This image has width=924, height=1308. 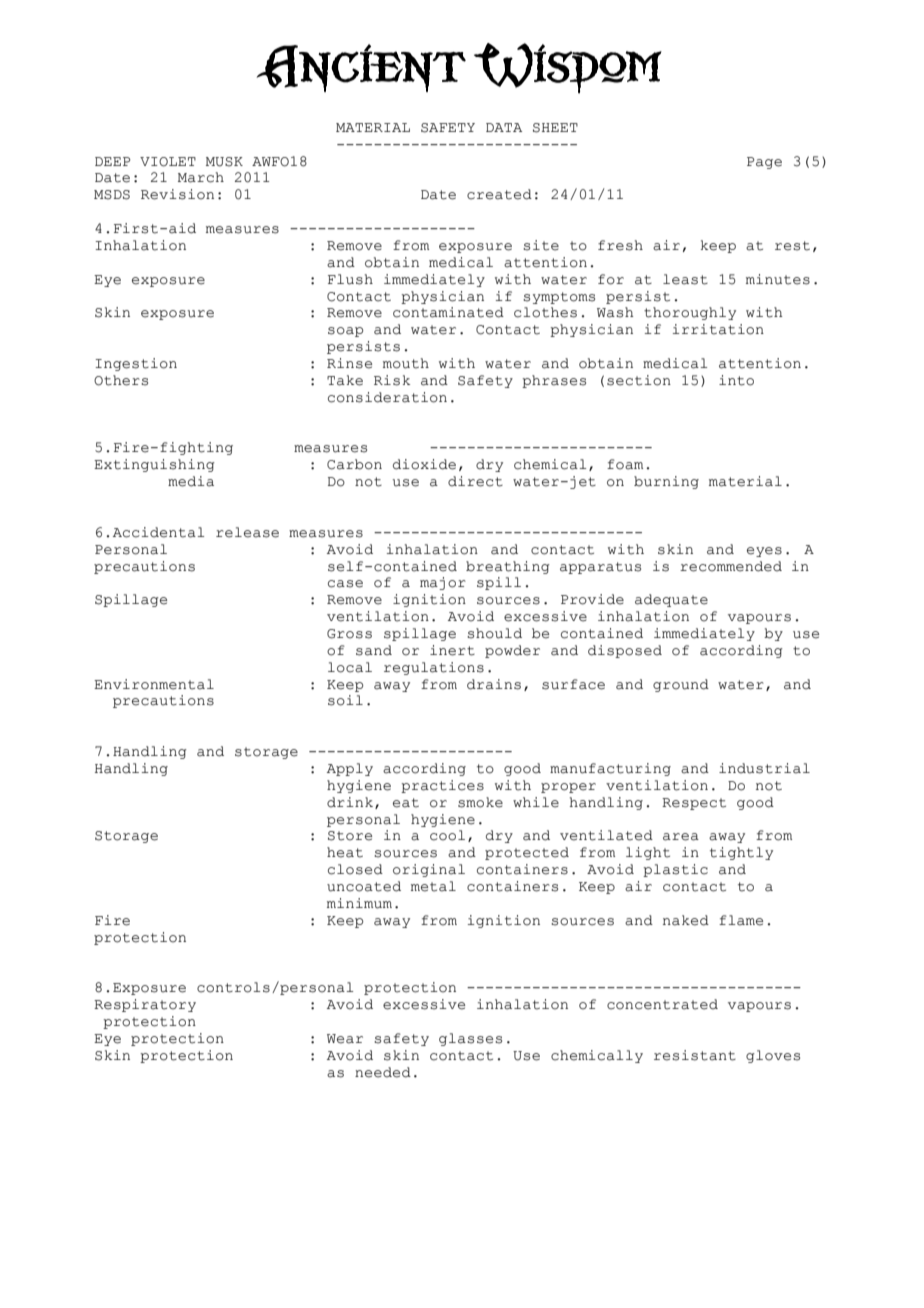 What do you see at coordinates (470, 1039) in the image?
I see `glasses` at bounding box center [470, 1039].
